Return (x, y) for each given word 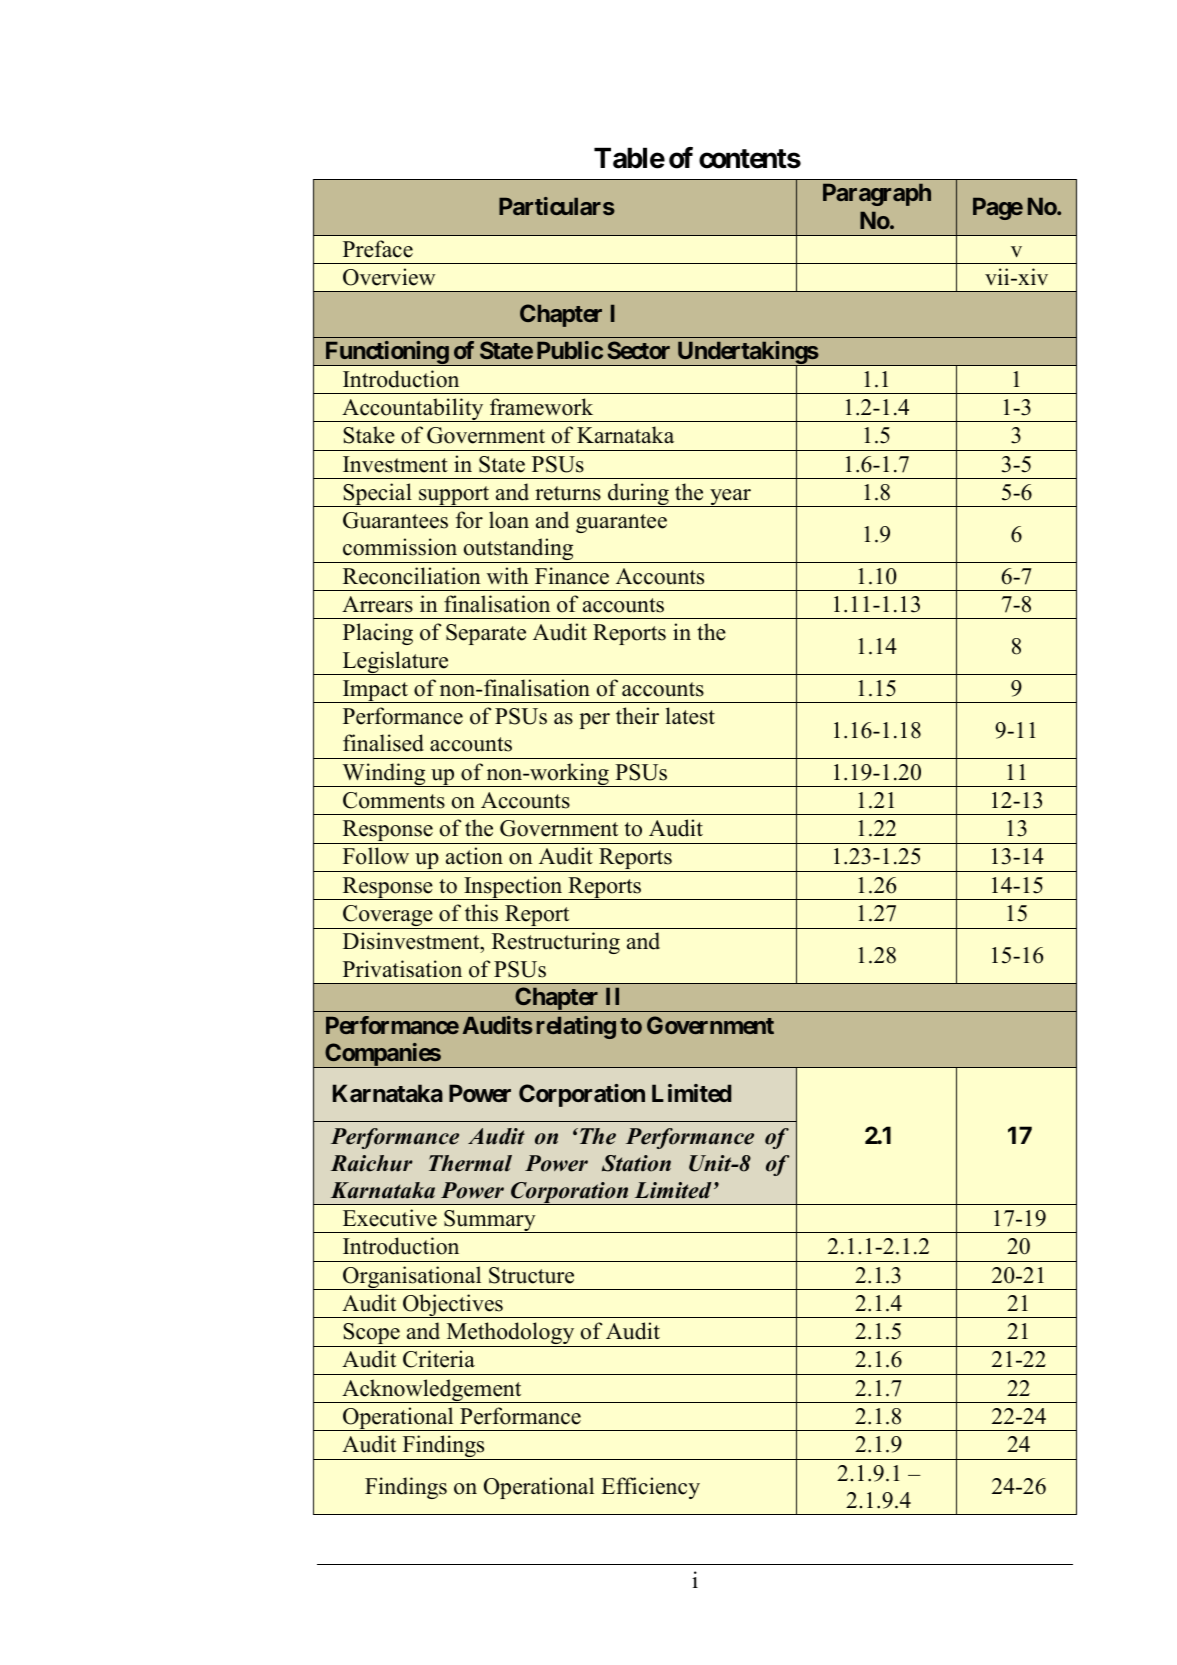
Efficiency (650, 1488)
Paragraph (877, 195)
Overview (389, 277)
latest (690, 716)
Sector (638, 350)
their (637, 716)
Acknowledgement (432, 1391)
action (474, 856)
